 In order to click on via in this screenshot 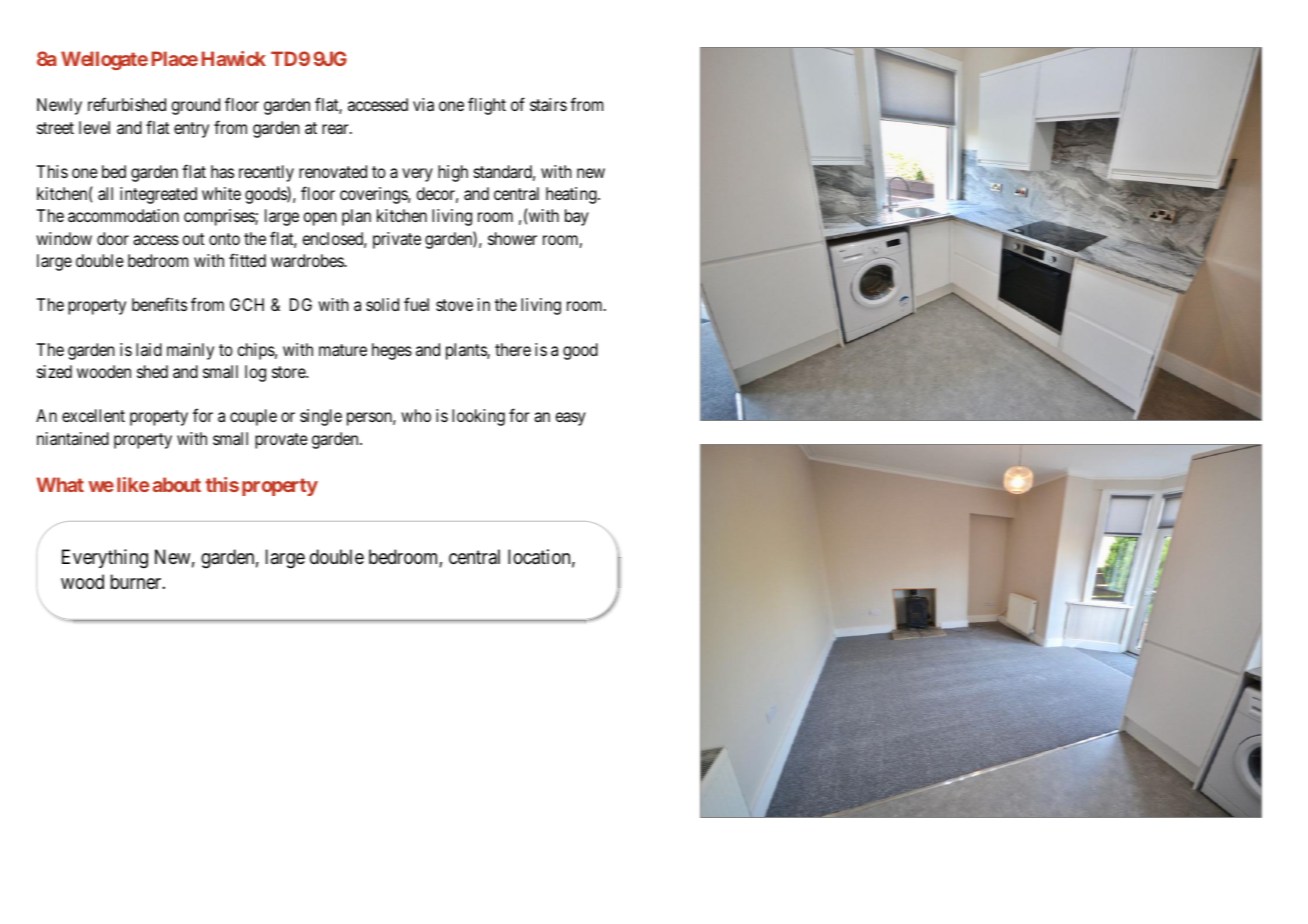, I will do `click(423, 104)`.
